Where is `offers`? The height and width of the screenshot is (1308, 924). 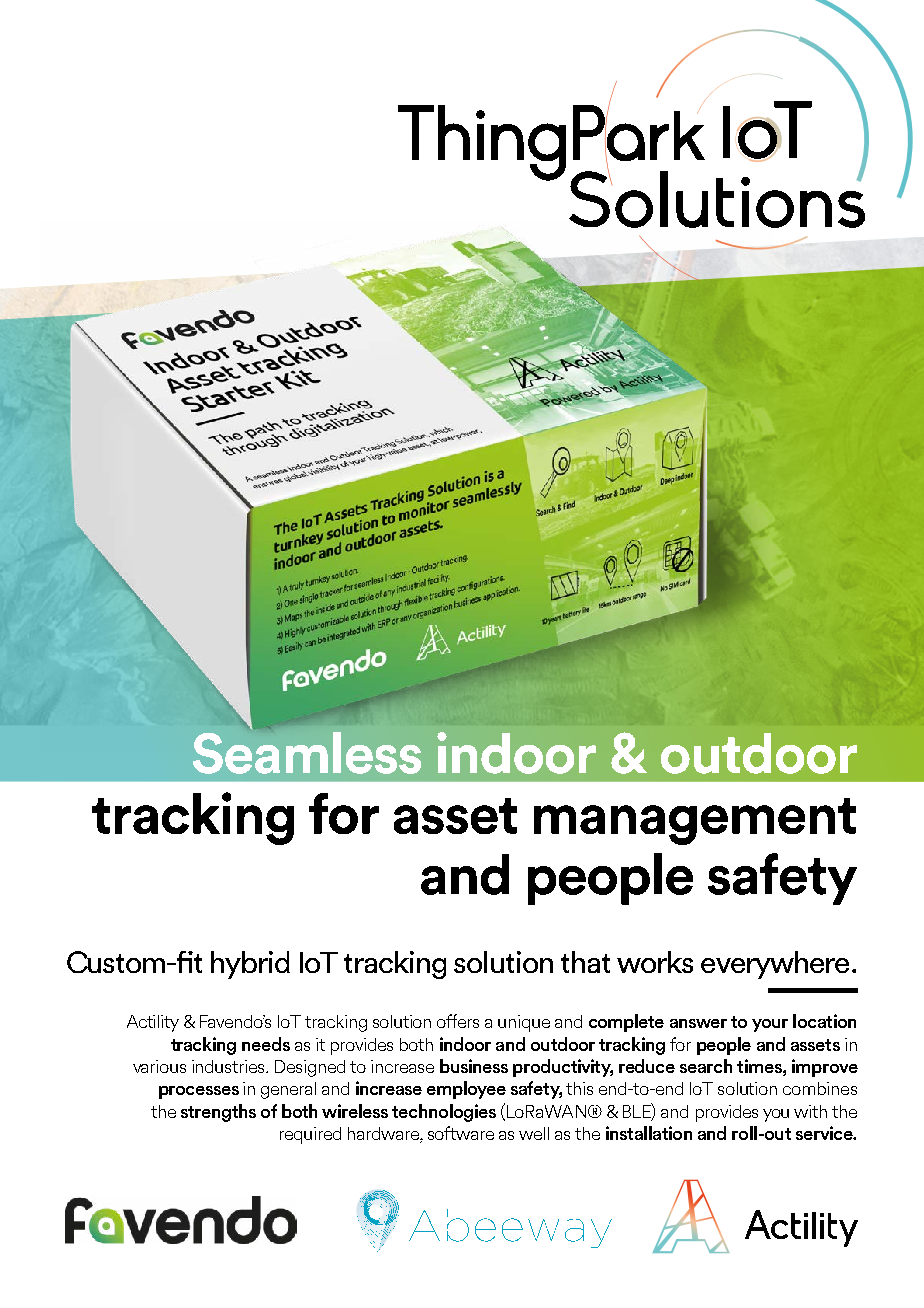 offers is located at coordinates (458, 1021).
